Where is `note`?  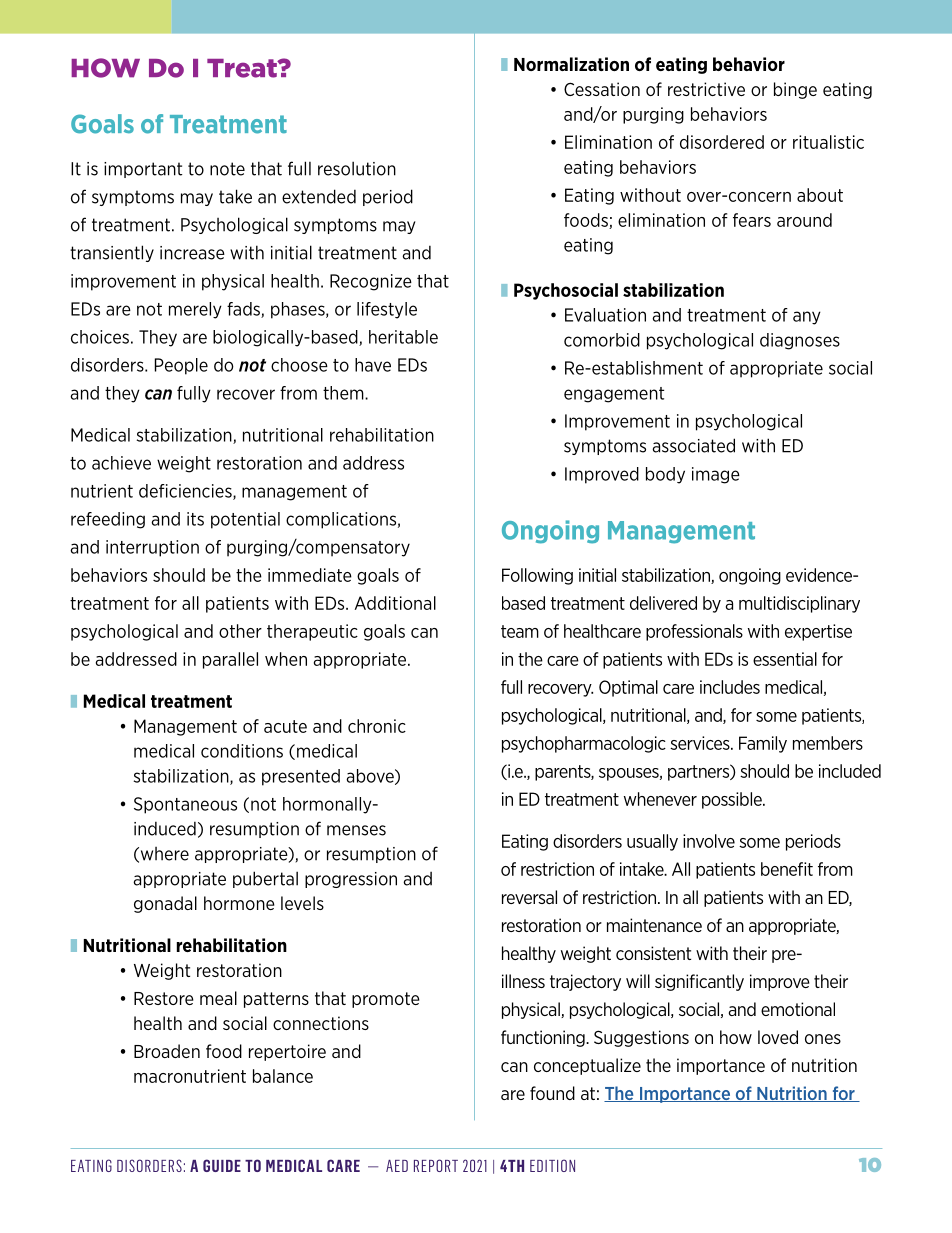 note is located at coordinates (227, 169).
